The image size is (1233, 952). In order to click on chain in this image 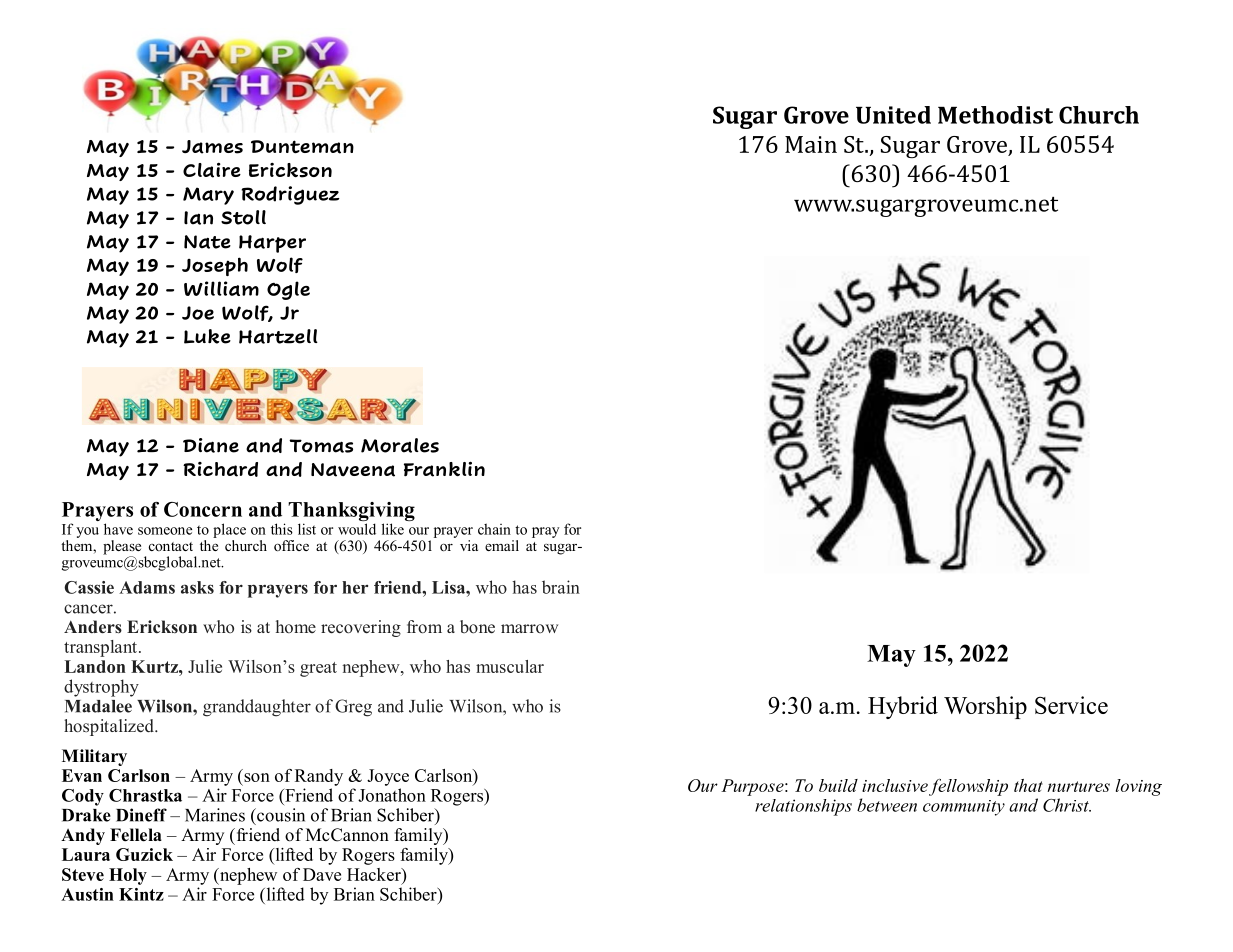, I will do `click(494, 529)`.
